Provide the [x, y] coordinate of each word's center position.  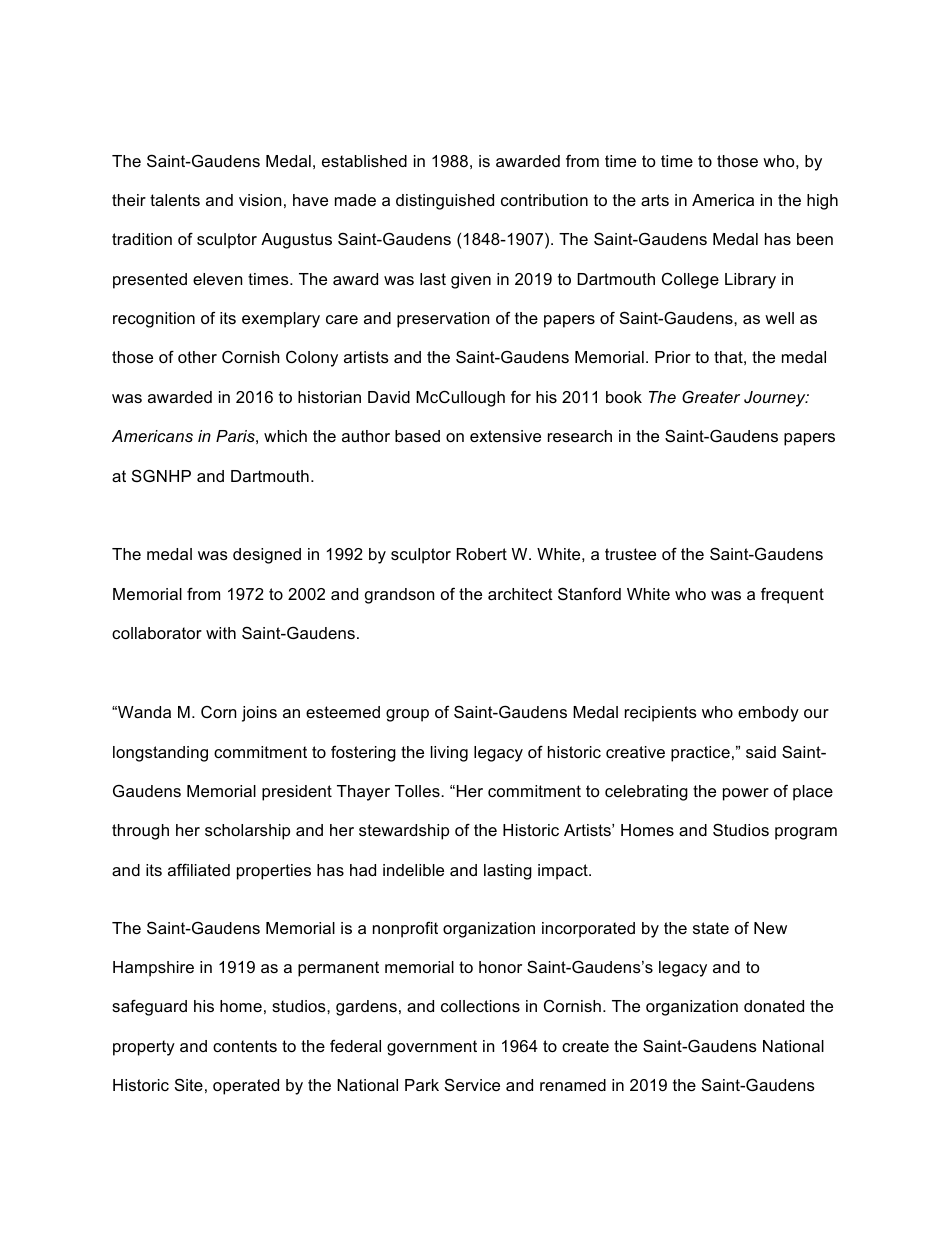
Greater [711, 396]
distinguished [445, 202]
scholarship [247, 832]
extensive [505, 436]
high [822, 202]
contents [245, 1046]
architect [520, 594]
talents [175, 200]
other [197, 357]
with [221, 633]
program [806, 833]
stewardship [404, 832]
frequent [792, 595]
